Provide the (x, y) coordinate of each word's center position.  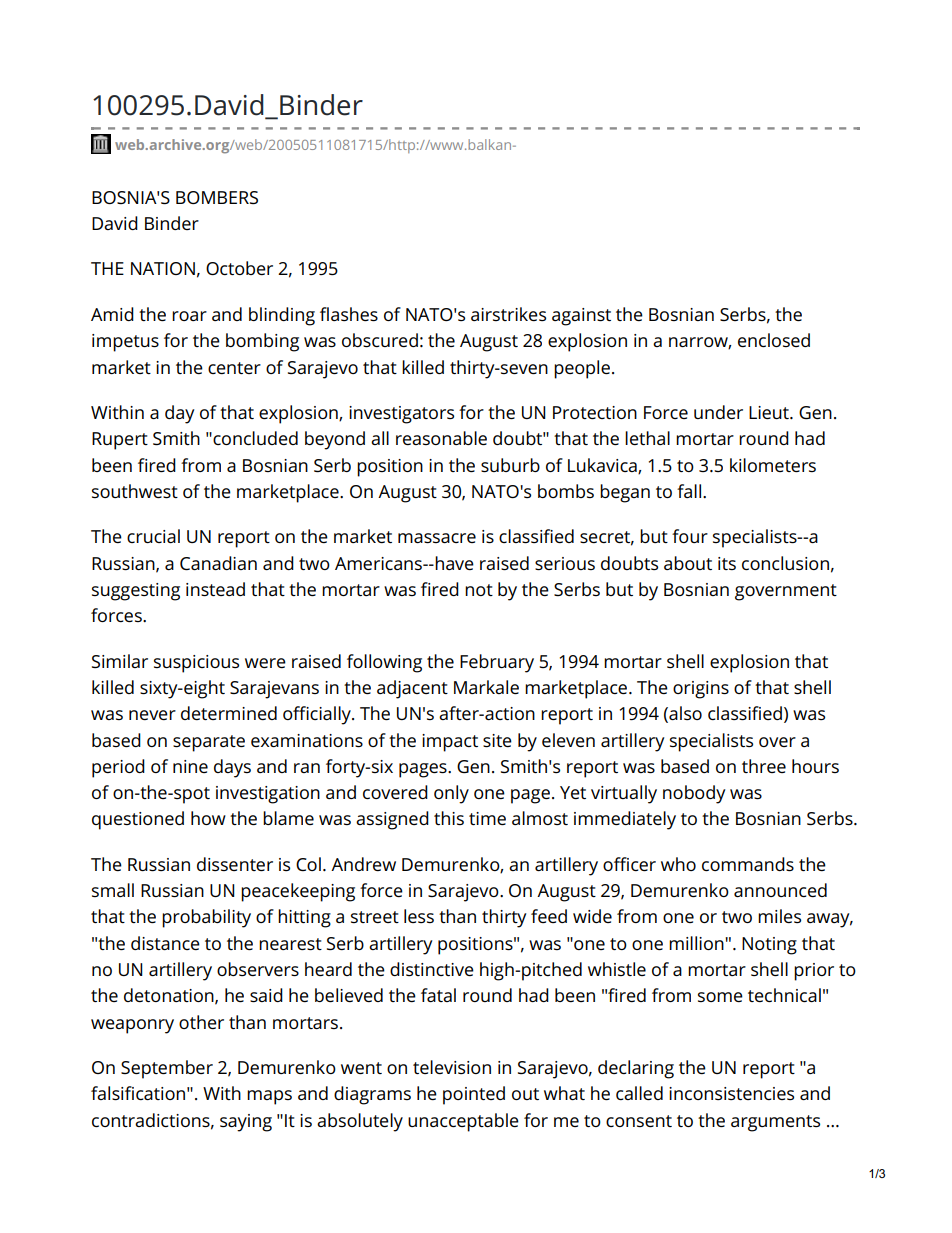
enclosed (774, 340)
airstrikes (508, 314)
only (451, 794)
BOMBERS (217, 197)
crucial (153, 536)
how (208, 818)
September (167, 1069)
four (690, 536)
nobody (694, 794)
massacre (437, 538)
